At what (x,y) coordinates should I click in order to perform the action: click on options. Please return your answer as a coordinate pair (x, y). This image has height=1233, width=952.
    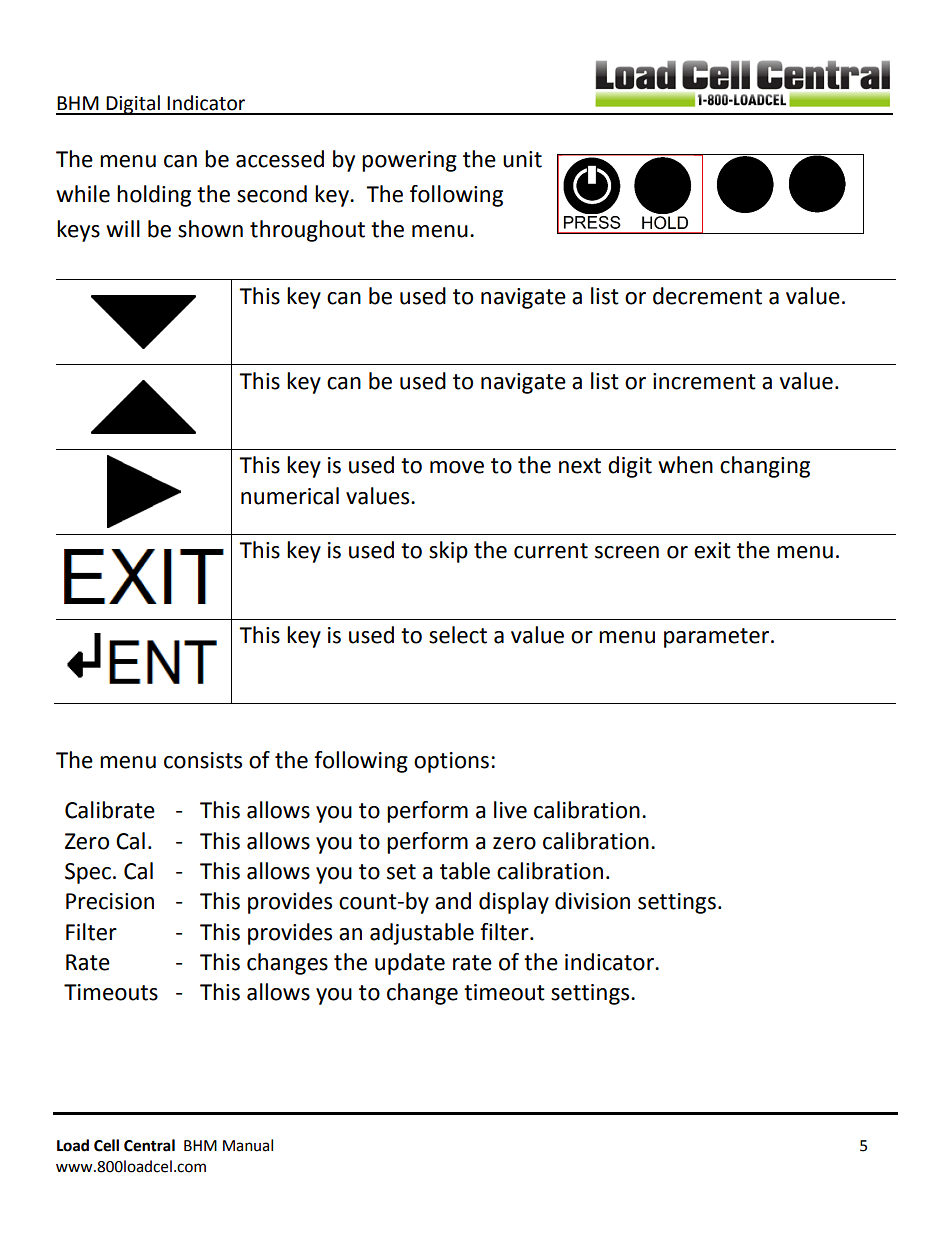
    Looking at the image, I should click on (451, 762).
